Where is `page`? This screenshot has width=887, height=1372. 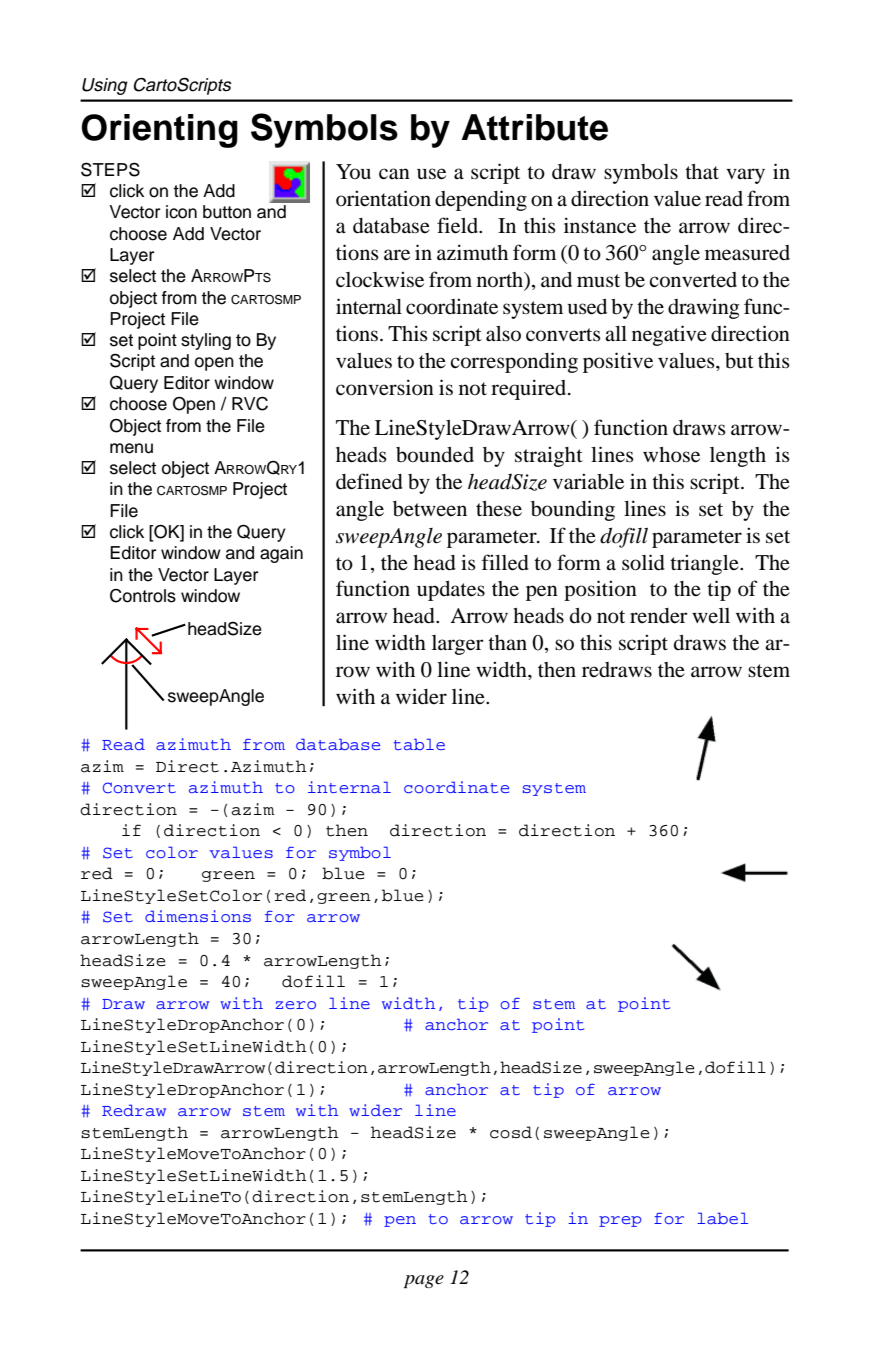
page is located at coordinates (424, 1281).
